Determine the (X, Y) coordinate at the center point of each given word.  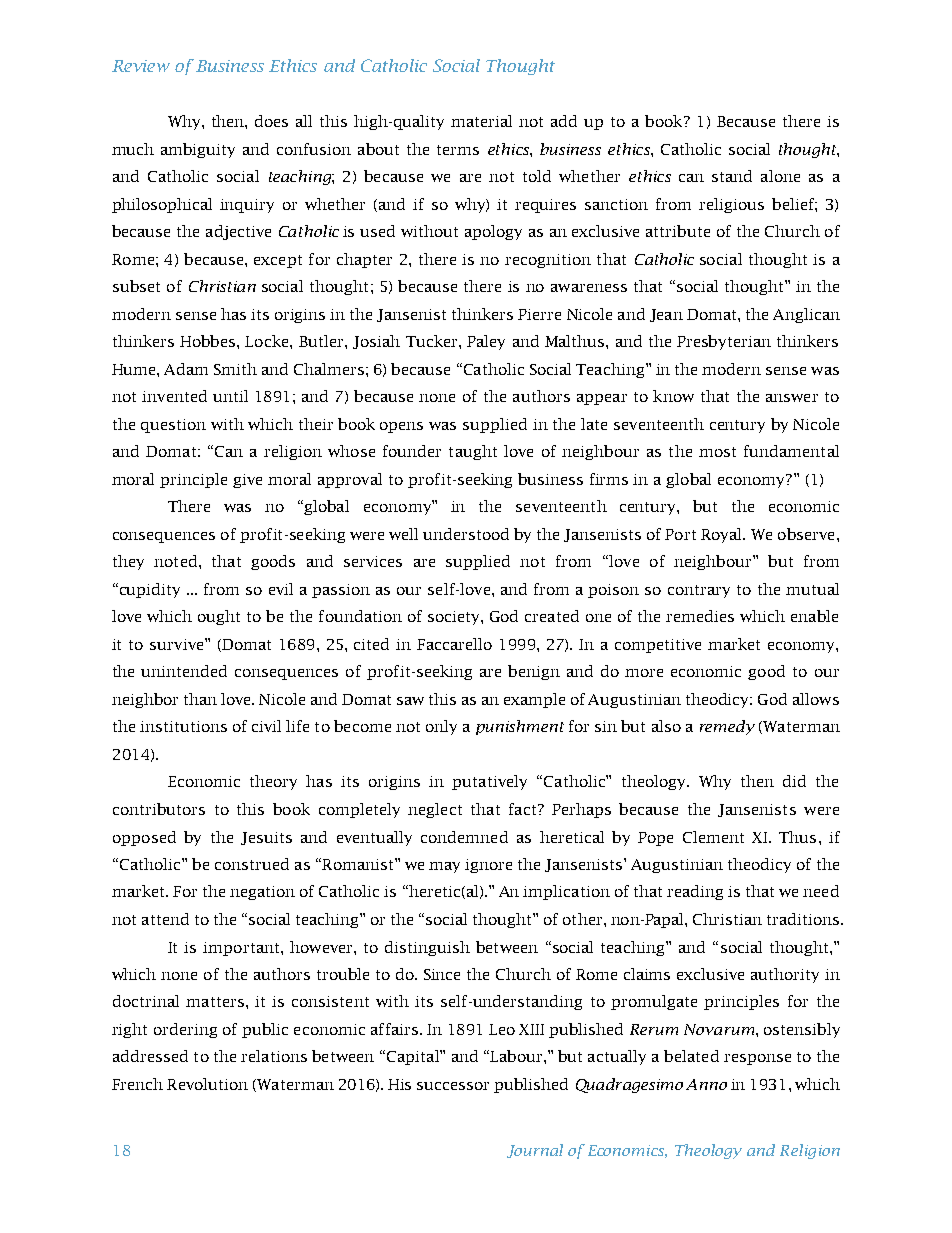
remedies (700, 616)
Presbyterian (724, 342)
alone (780, 176)
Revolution (207, 1084)
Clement (713, 837)
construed (252, 864)
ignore (488, 866)
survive (178, 644)
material (481, 121)
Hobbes (209, 341)
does (271, 121)
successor (453, 1086)
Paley (486, 342)
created (552, 616)
